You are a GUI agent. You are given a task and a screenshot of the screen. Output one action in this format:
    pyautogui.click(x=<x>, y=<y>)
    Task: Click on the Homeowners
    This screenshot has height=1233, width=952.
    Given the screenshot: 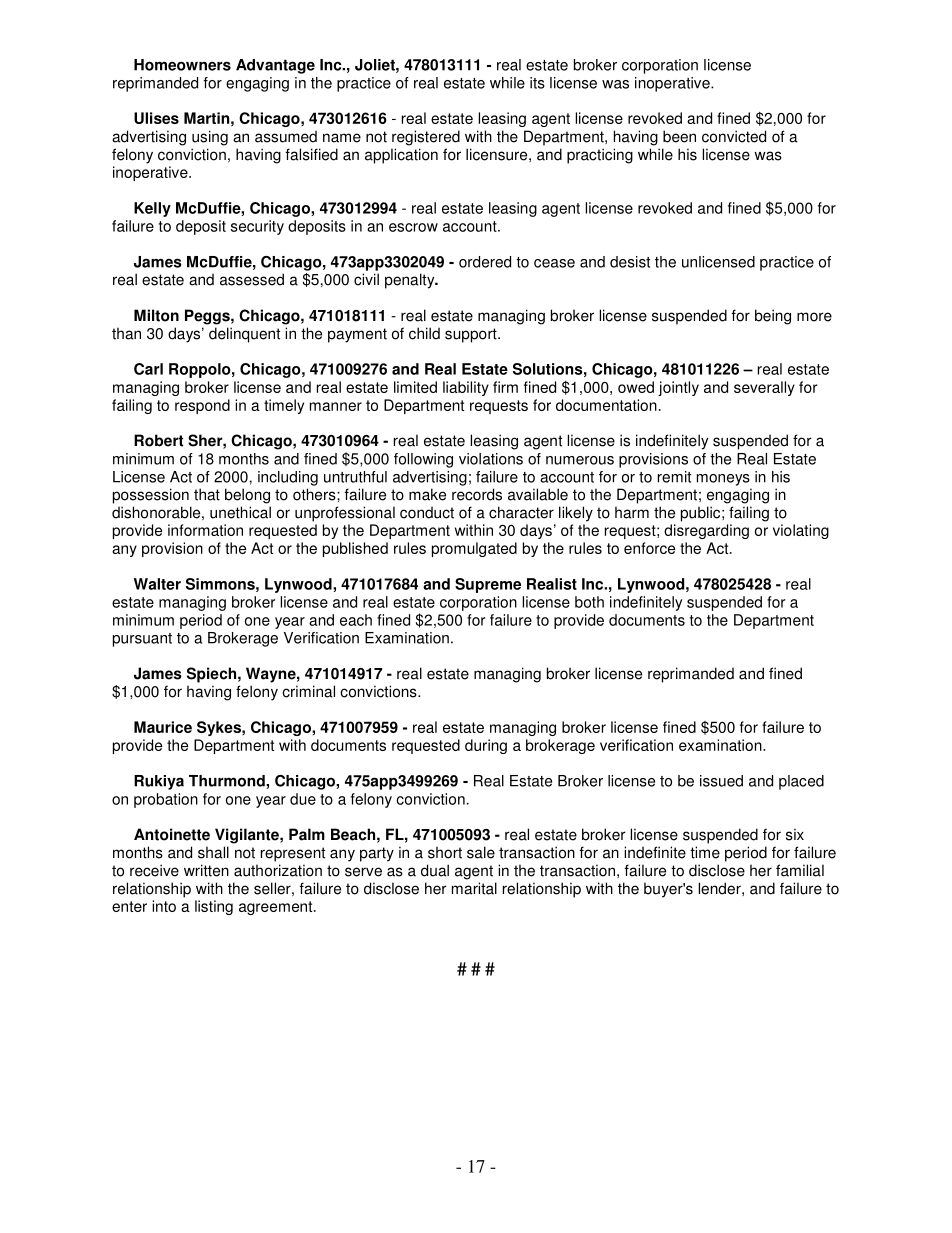 What is the action you would take?
    pyautogui.click(x=182, y=65)
